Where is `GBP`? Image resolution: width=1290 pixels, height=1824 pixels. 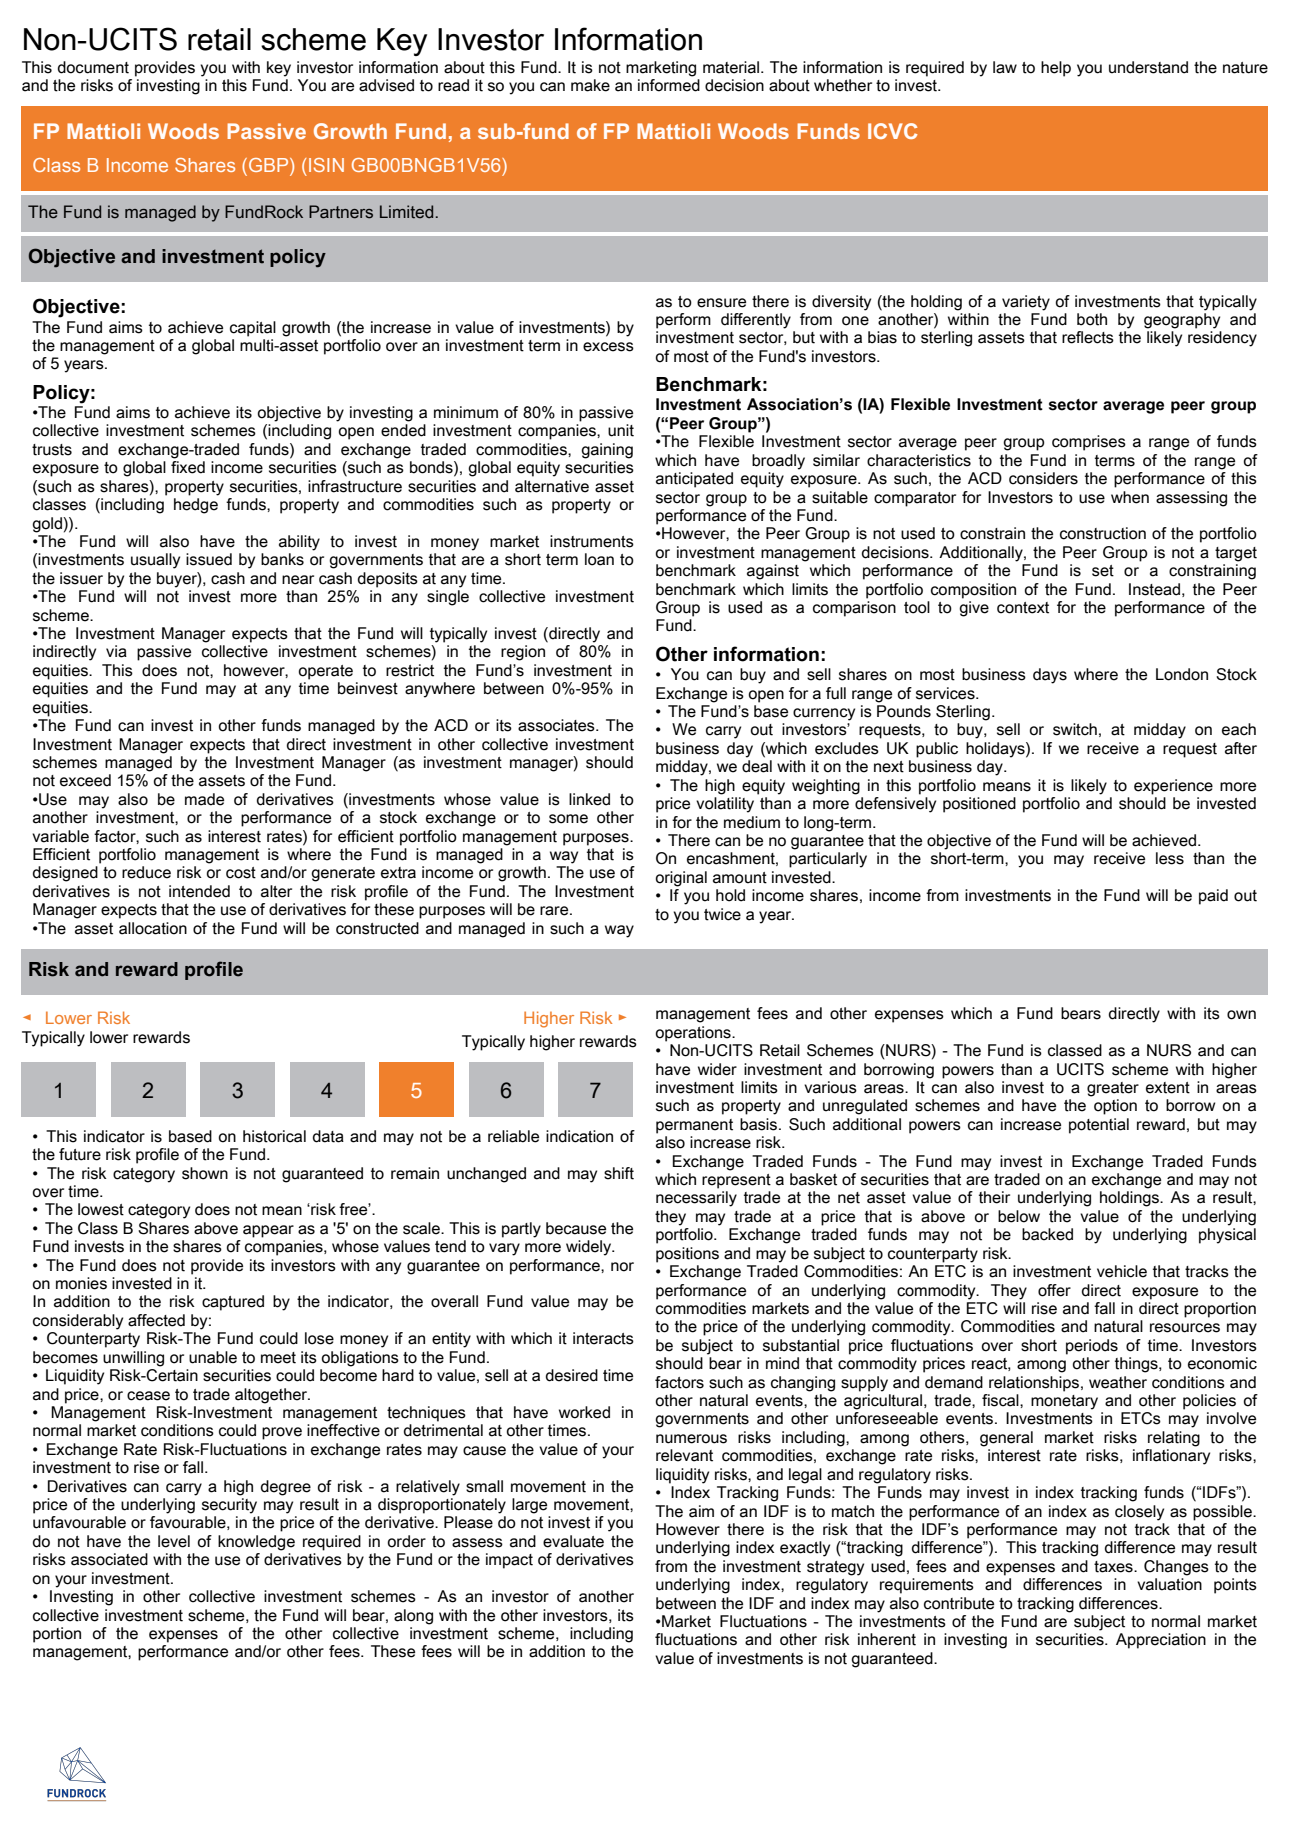
GBP is located at coordinates (270, 166).
